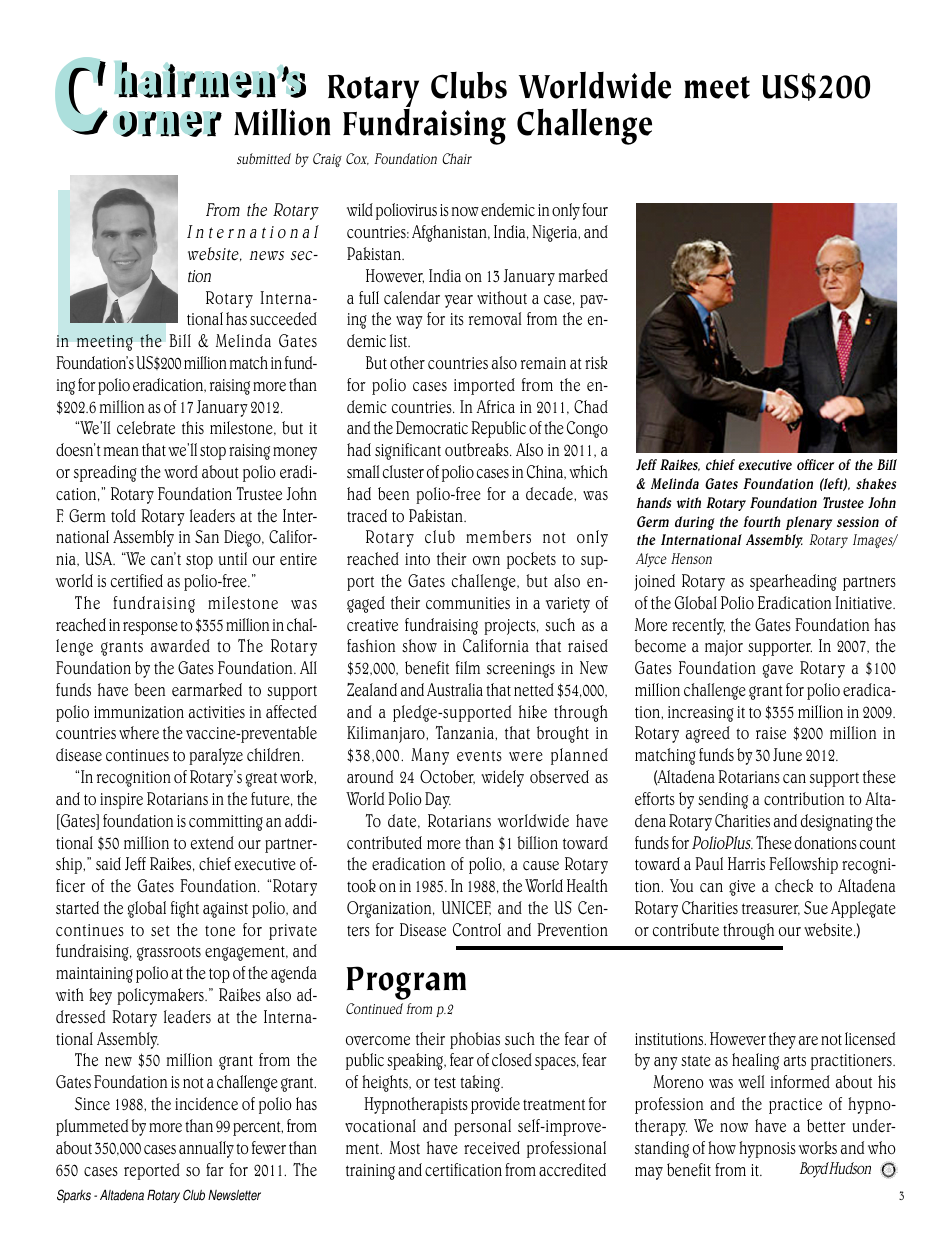 The image size is (952, 1233). Describe the element at coordinates (556, 233) in the screenshot. I see `Nigeria` at that location.
